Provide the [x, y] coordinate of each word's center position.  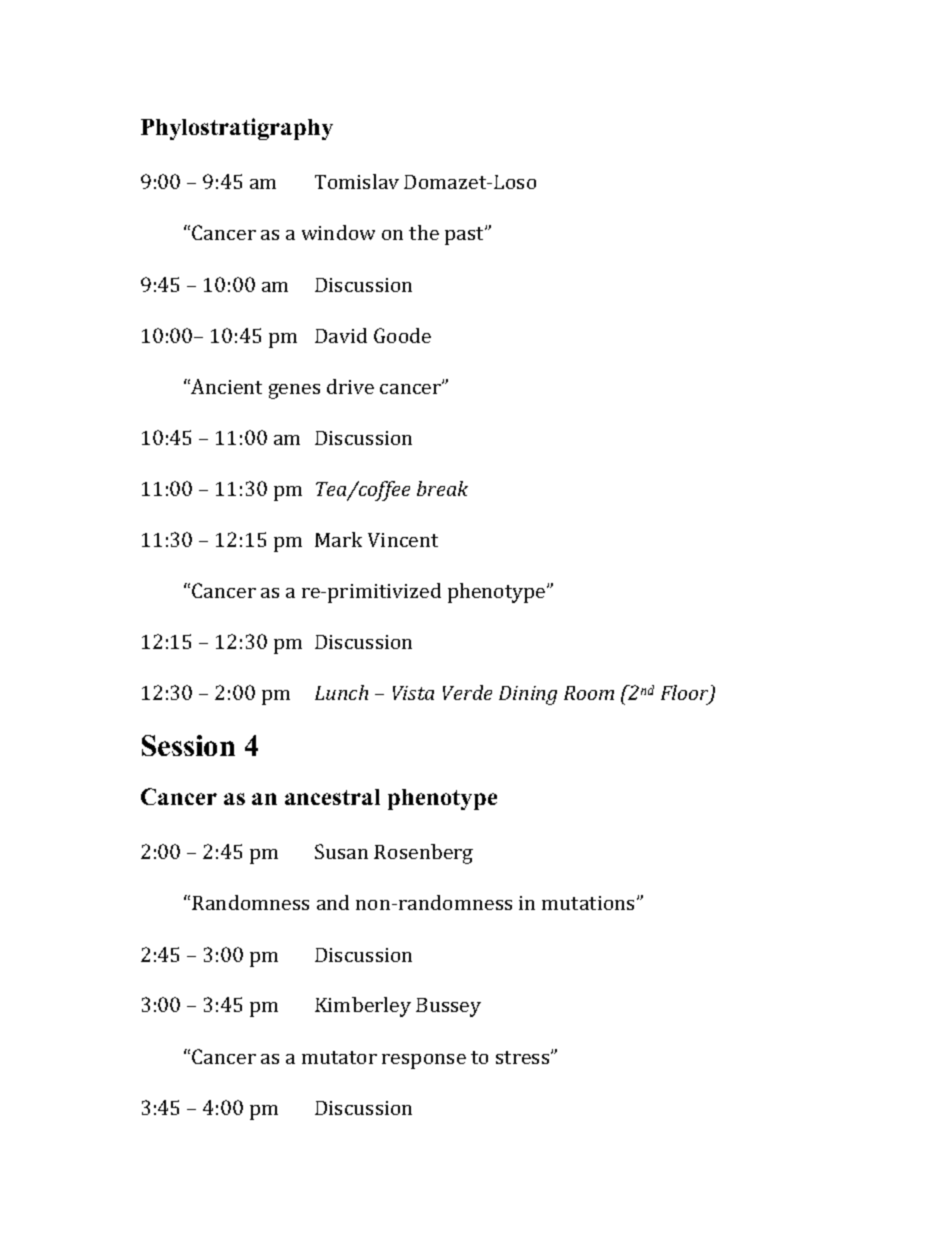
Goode [402, 335]
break [442, 488]
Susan [341, 851]
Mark [338, 539]
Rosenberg [423, 854]
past [466, 235]
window [338, 232]
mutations [590, 903]
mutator [339, 1057]
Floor [686, 694]
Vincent [403, 540]
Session [188, 745]
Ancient [225, 386]
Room [589, 693]
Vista [413, 693]
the [424, 232]
